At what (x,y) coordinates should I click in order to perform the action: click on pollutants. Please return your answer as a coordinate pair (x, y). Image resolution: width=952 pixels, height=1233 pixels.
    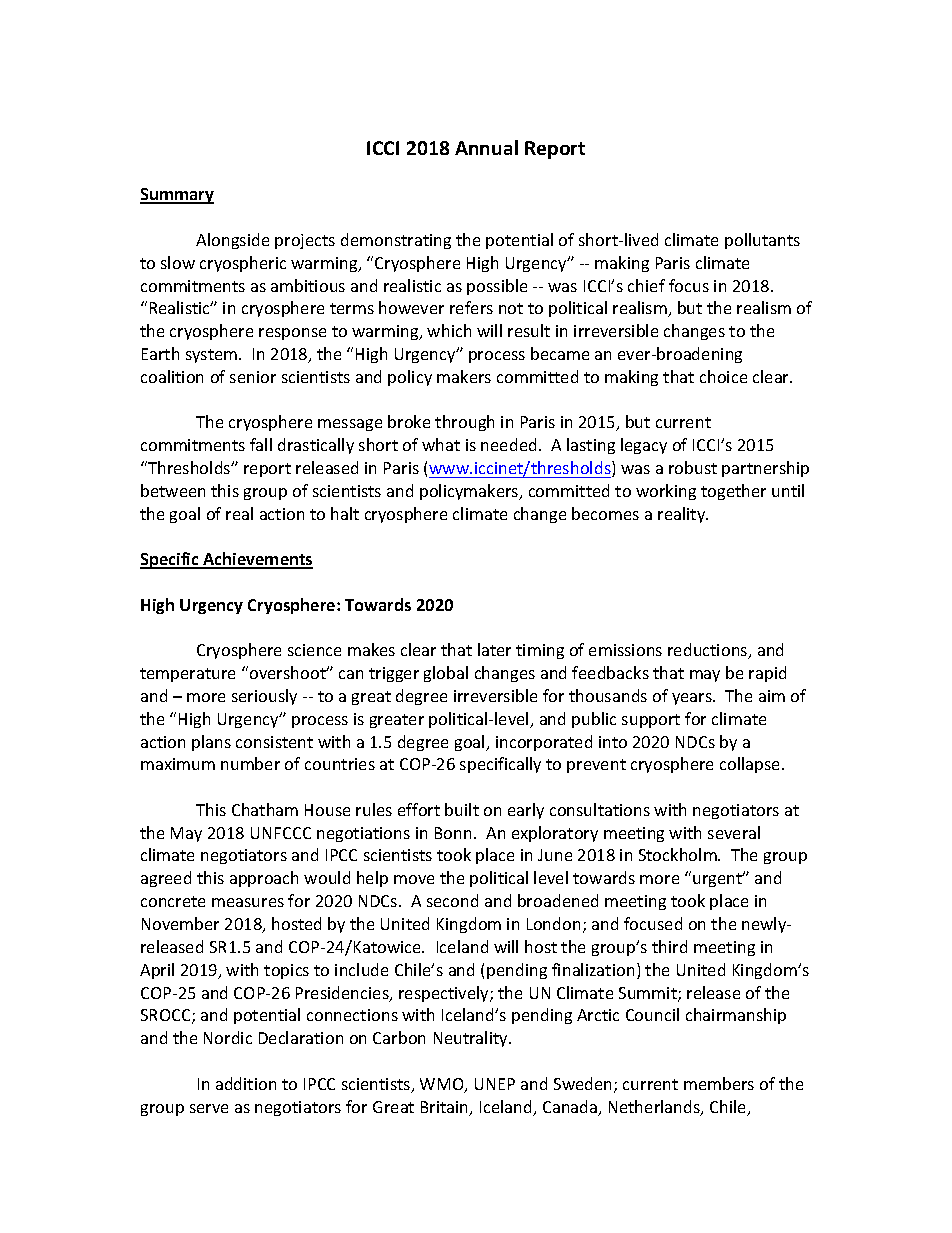
    Looking at the image, I should click on (762, 241).
